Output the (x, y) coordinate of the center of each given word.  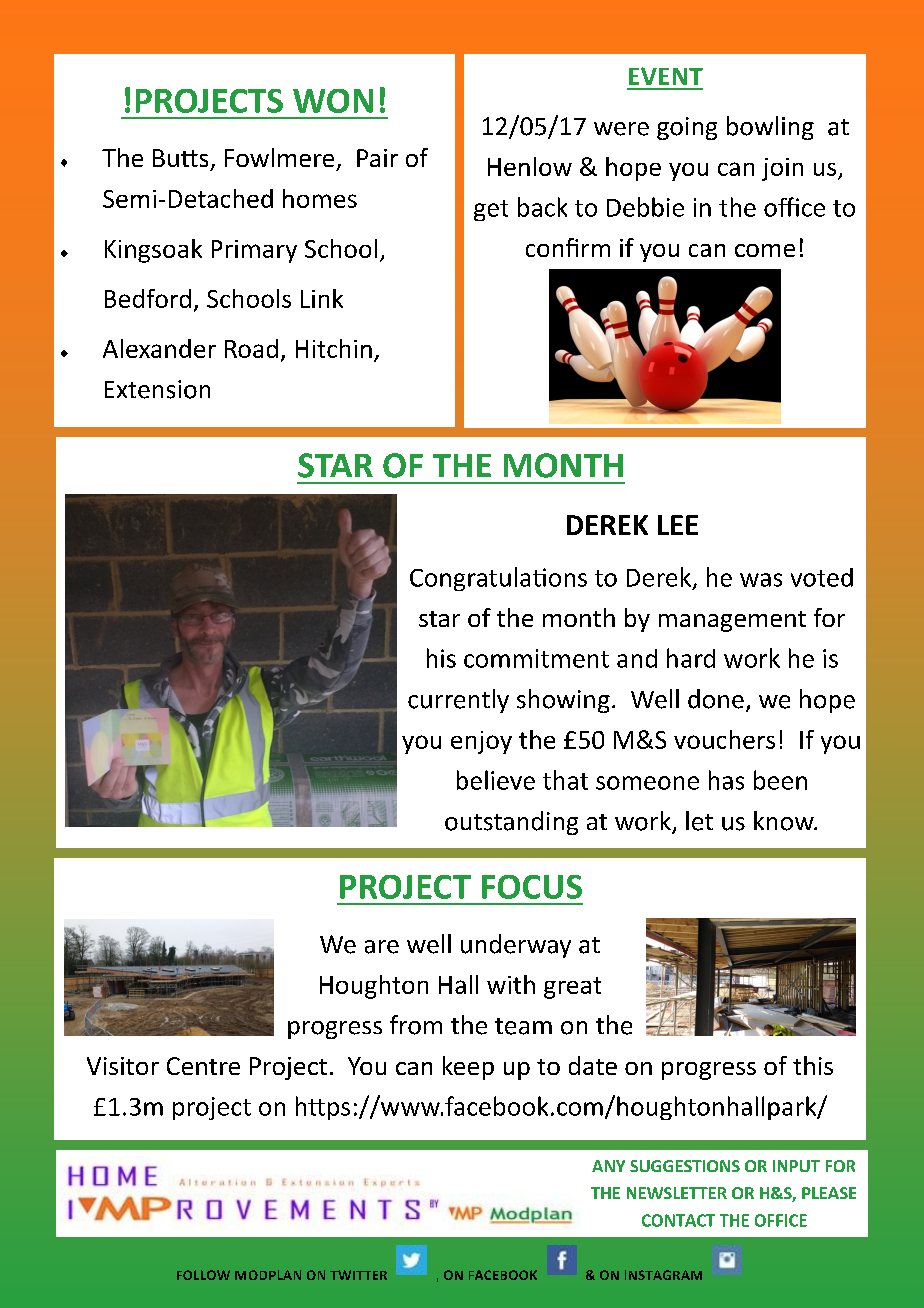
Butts (180, 158)
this (813, 1065)
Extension (157, 389)
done (716, 699)
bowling (770, 128)
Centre (203, 1066)
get (491, 210)
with (511, 984)
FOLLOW (203, 1275)
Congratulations (498, 579)
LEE (678, 525)
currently (458, 701)
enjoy (481, 742)
